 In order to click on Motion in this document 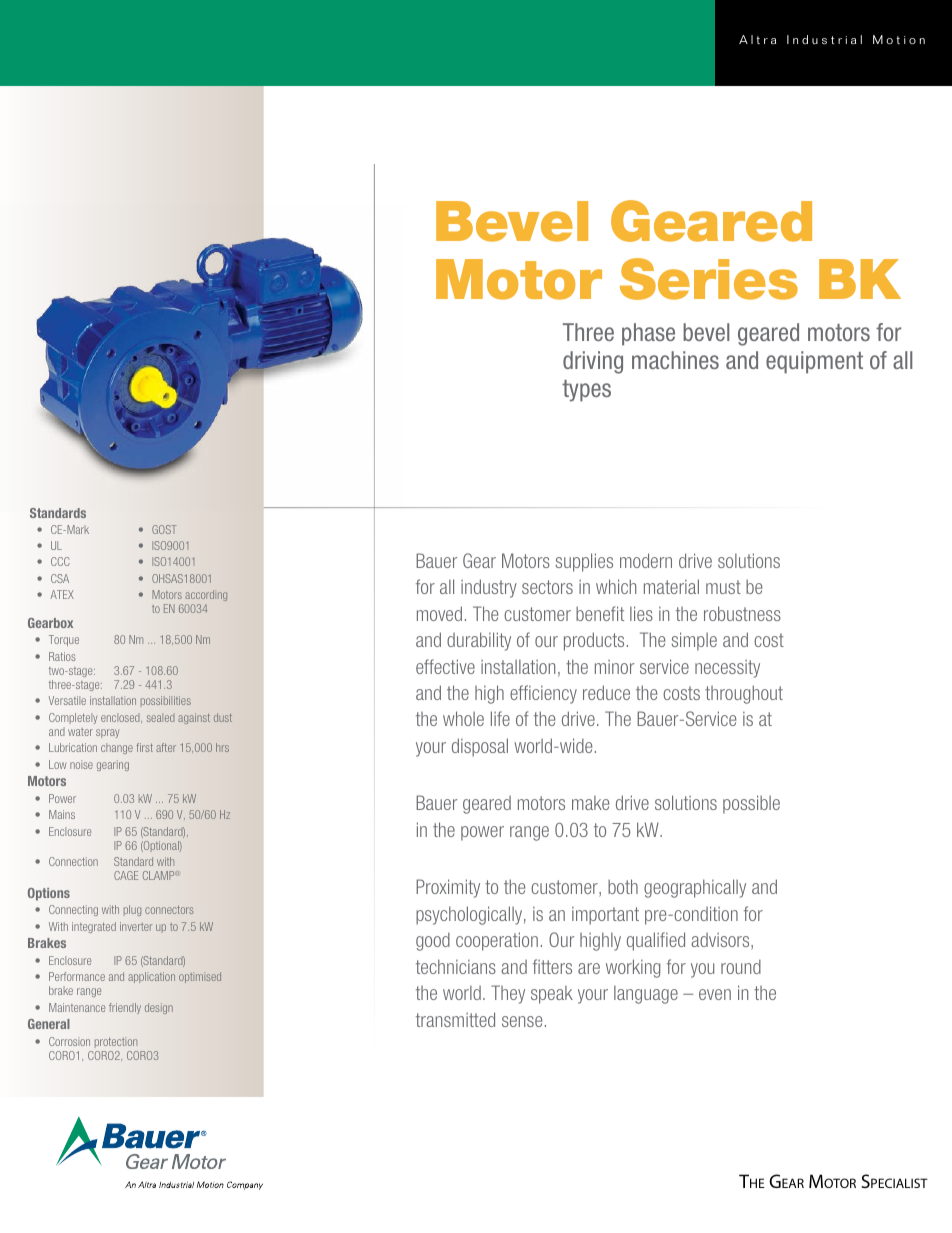, I will do `click(899, 40)`.
